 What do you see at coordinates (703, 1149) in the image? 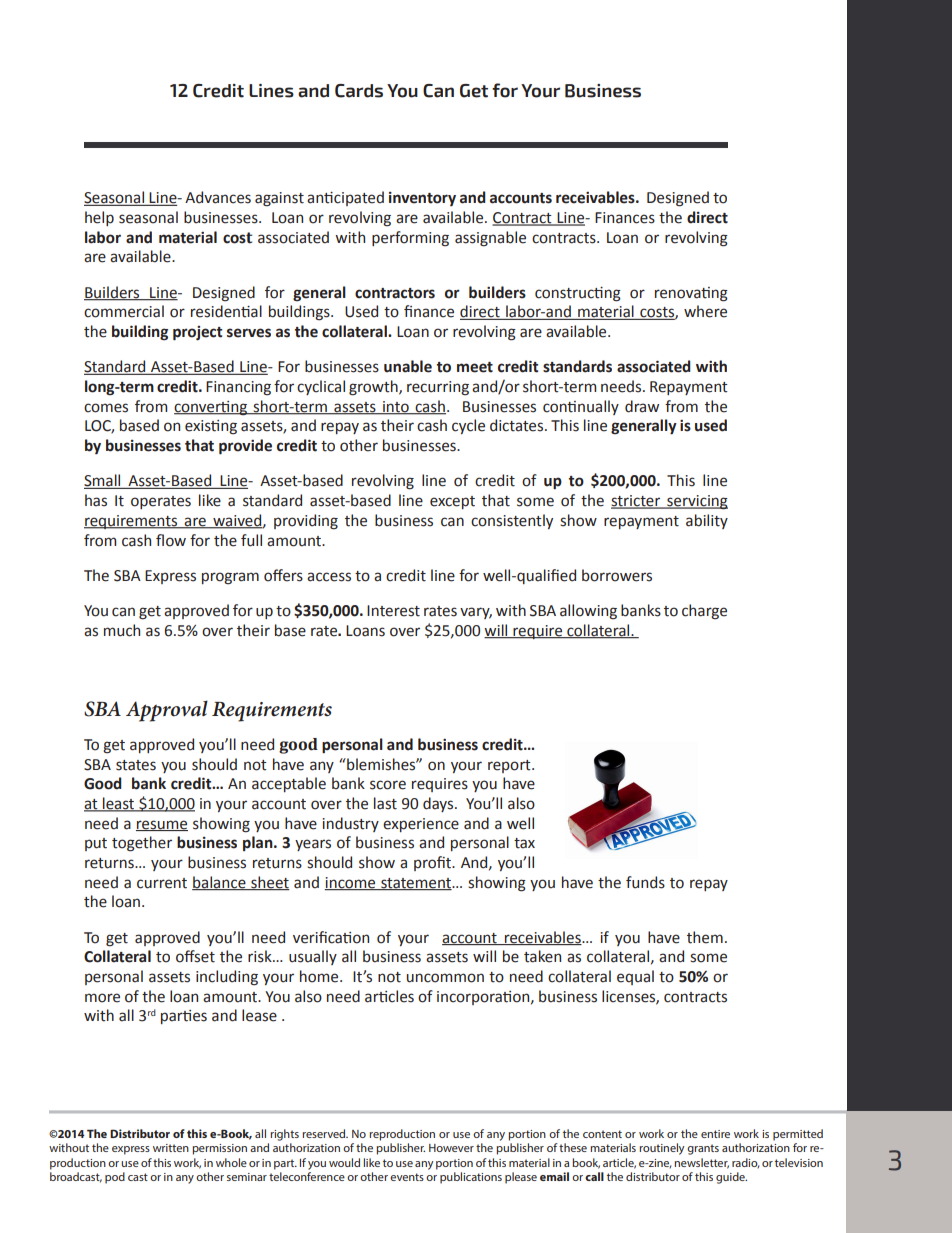
I see `grants` at bounding box center [703, 1149].
